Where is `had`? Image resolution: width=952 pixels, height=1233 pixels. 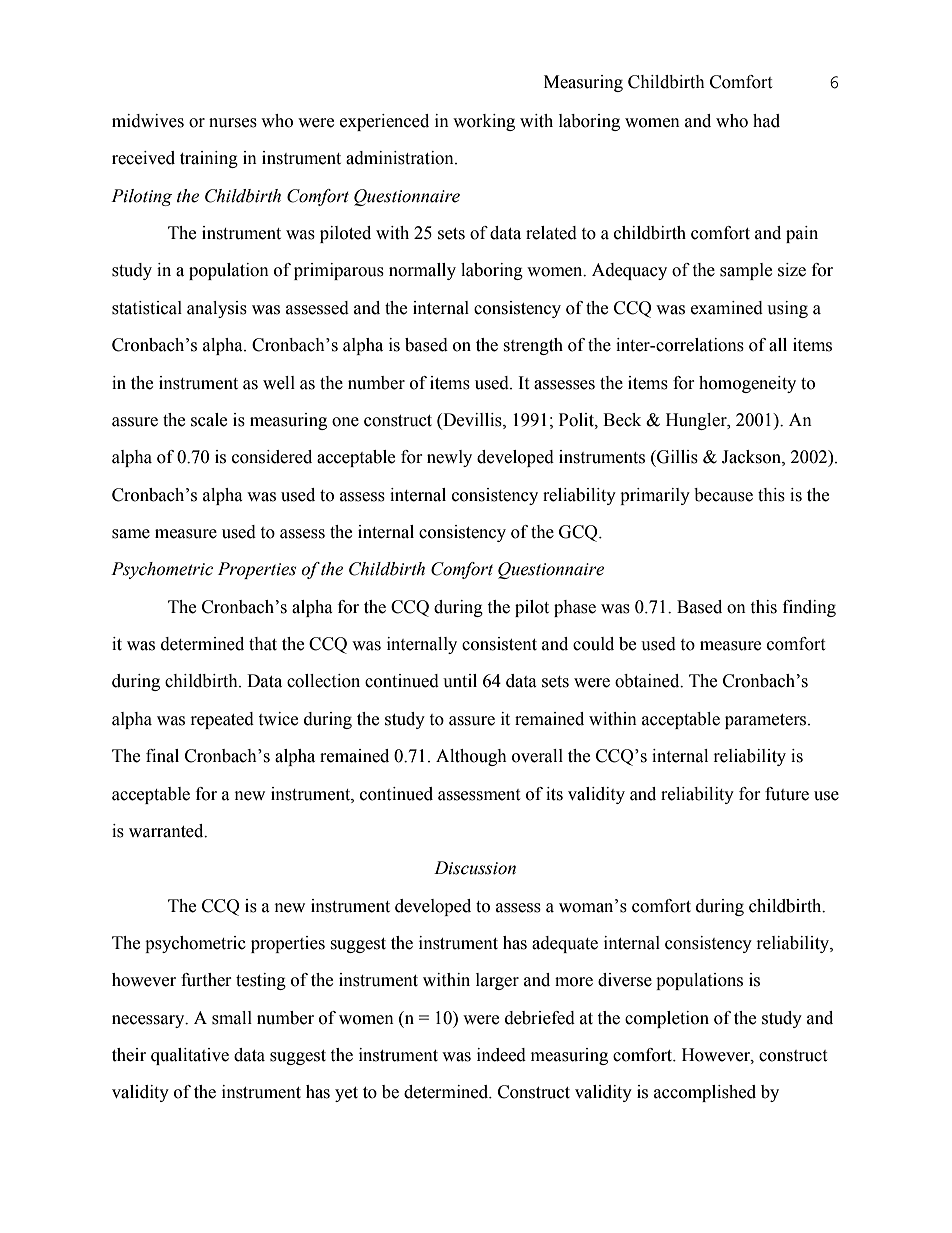 had is located at coordinates (766, 121).
